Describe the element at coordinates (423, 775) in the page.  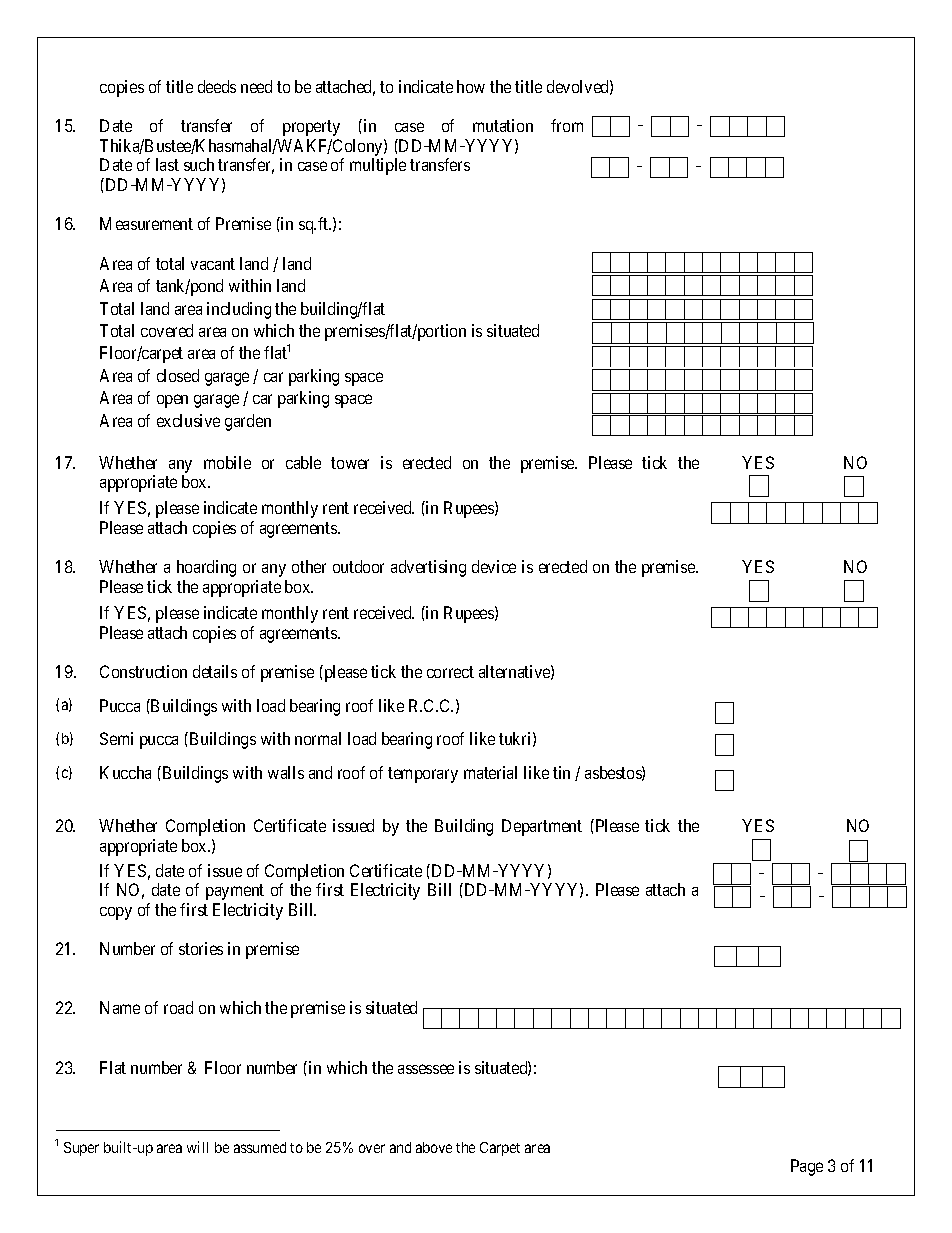
I see `temporary` at that location.
